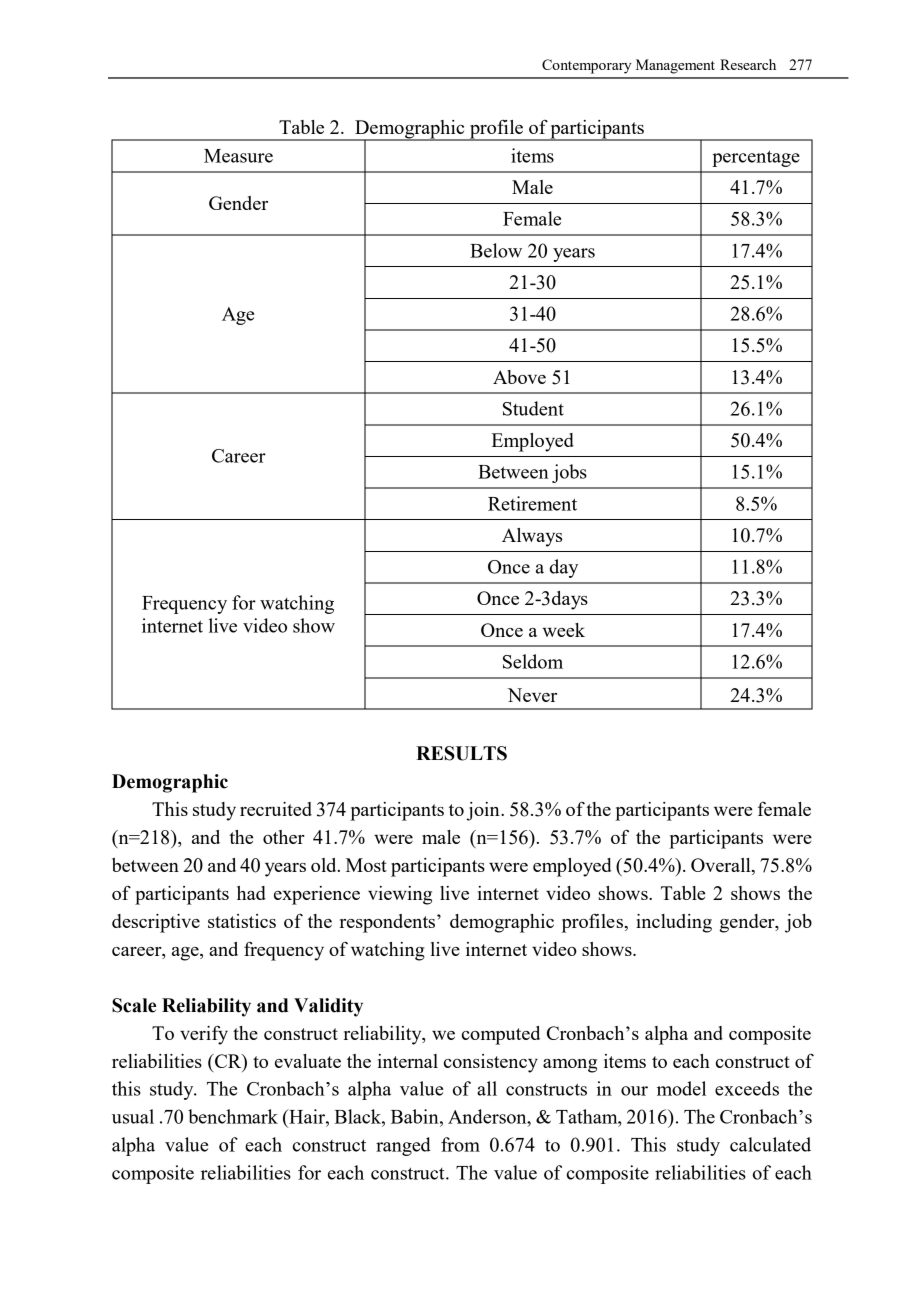 This document has width=924, height=1308. What do you see at coordinates (233, 1116) in the document?
I see `benchmark` at bounding box center [233, 1116].
